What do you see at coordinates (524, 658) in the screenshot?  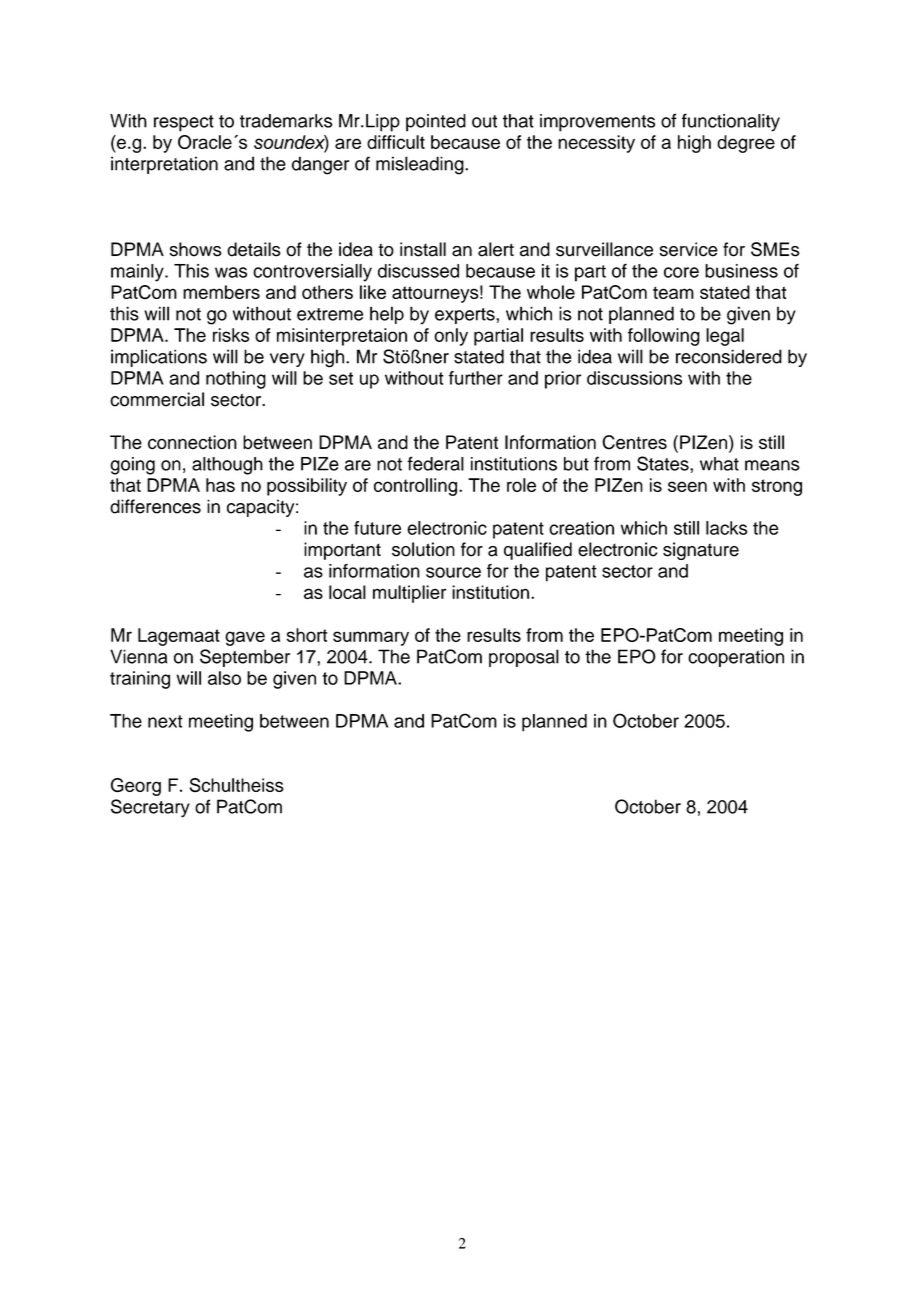 I see `proposal` at bounding box center [524, 658].
